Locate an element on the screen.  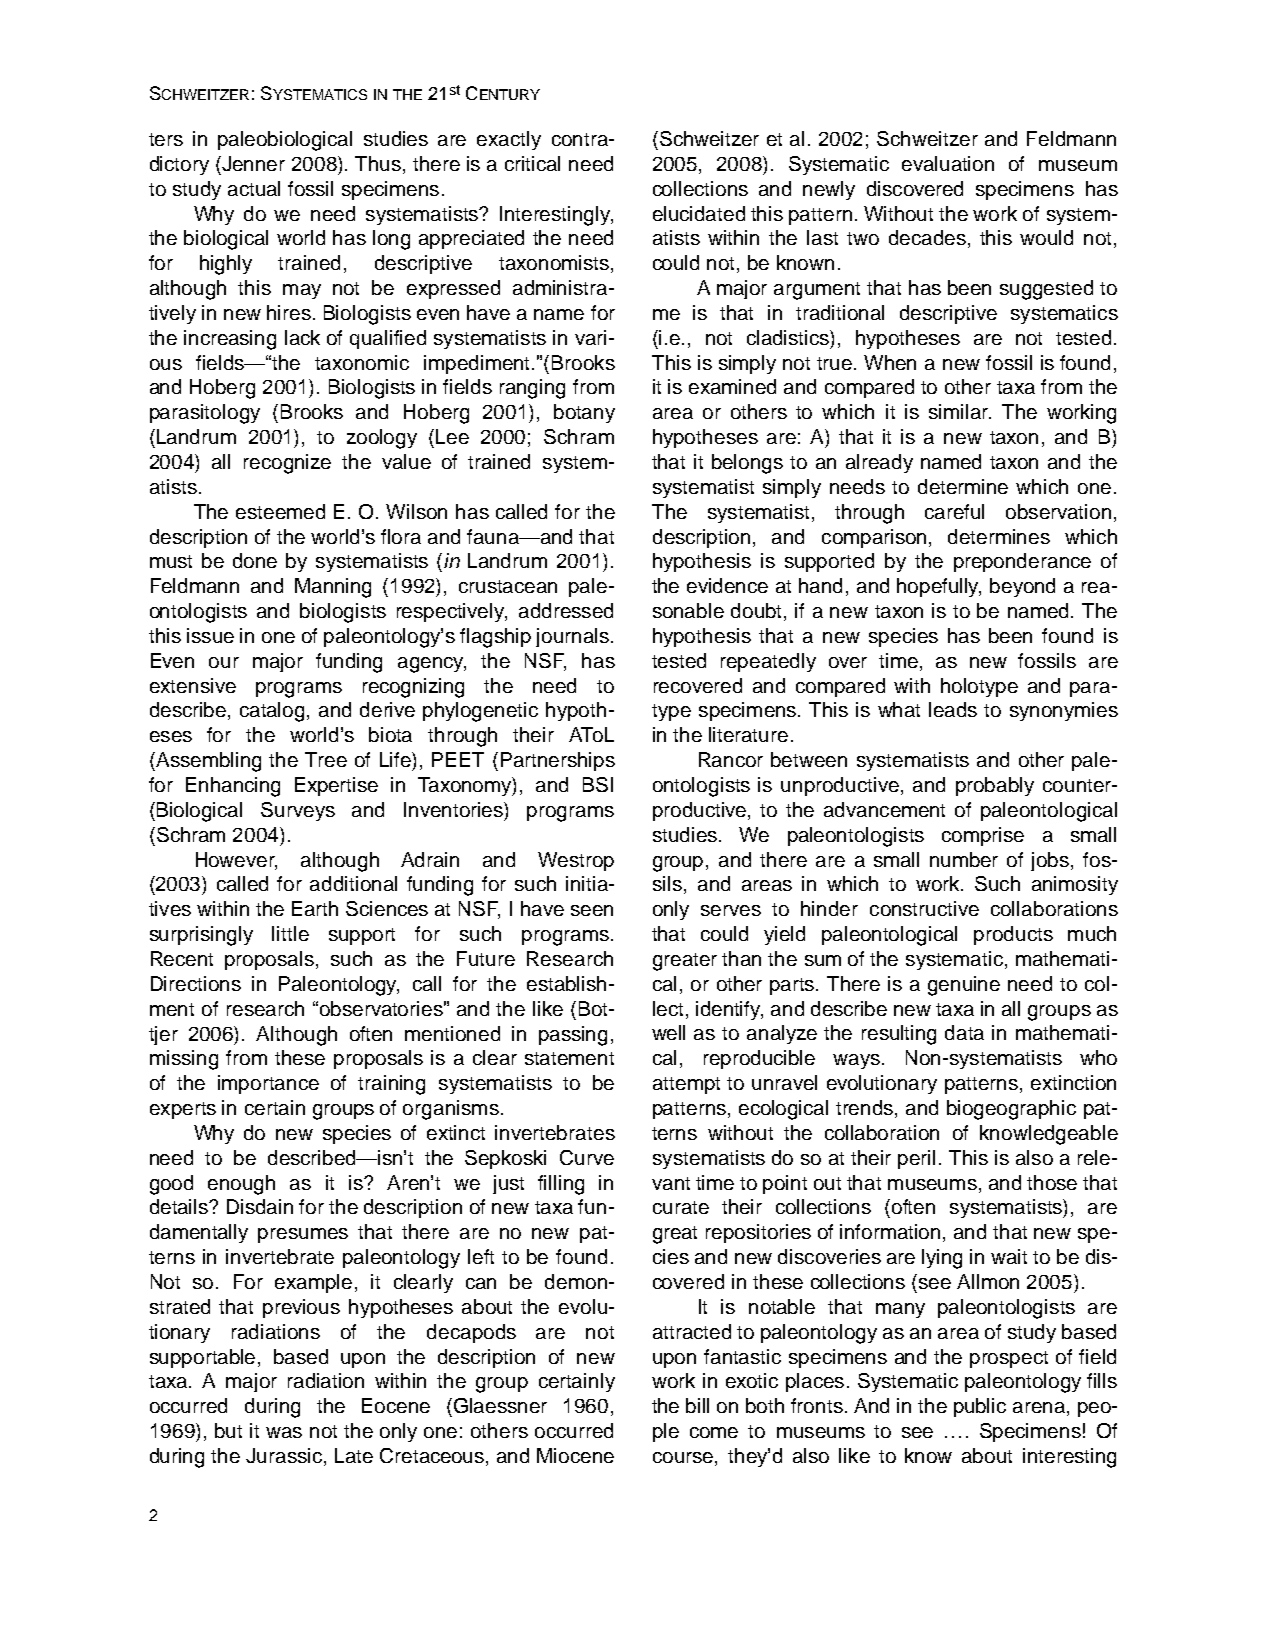
attempt is located at coordinates (686, 1085).
